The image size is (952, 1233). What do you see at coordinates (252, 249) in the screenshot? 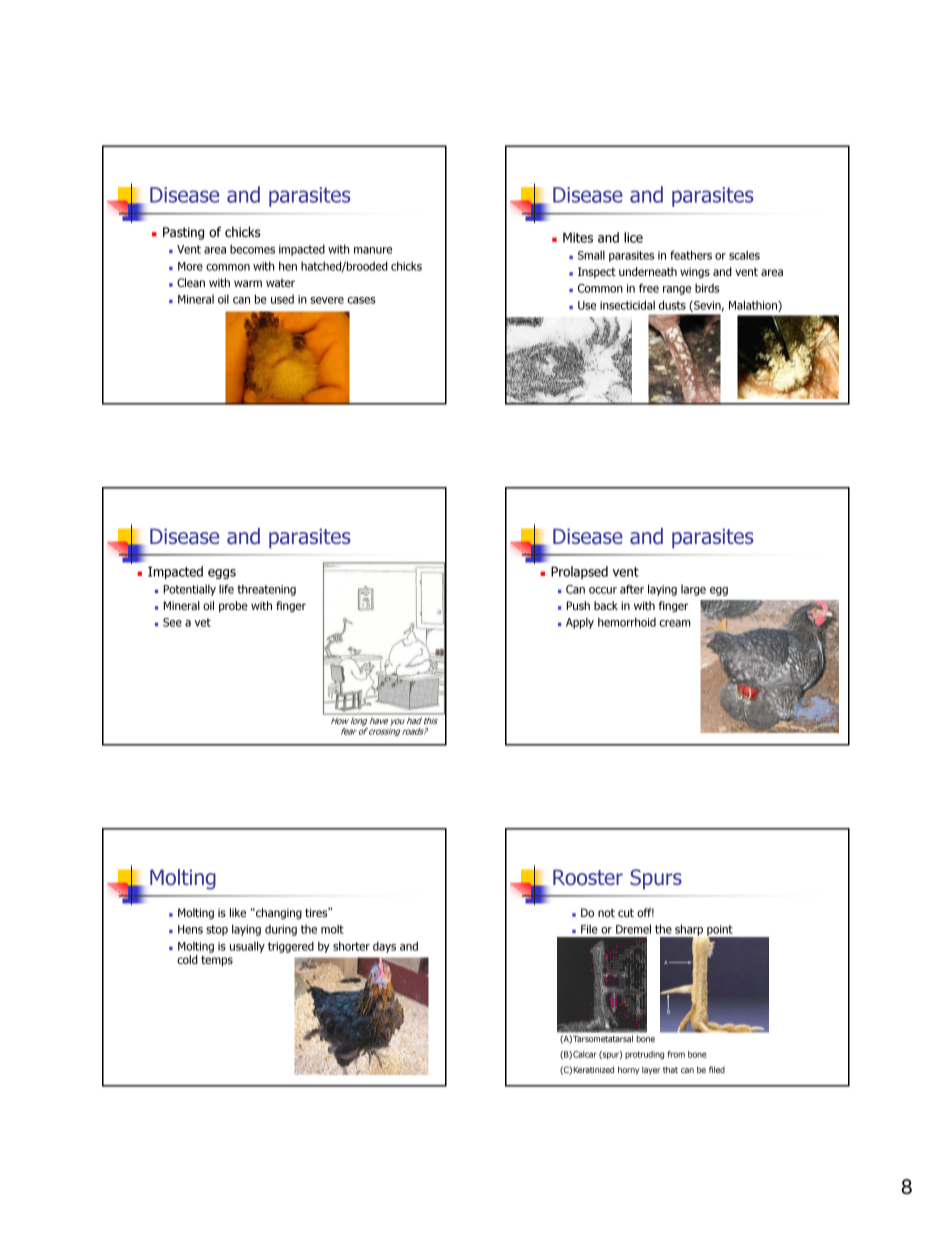
I see `becomes` at bounding box center [252, 249].
